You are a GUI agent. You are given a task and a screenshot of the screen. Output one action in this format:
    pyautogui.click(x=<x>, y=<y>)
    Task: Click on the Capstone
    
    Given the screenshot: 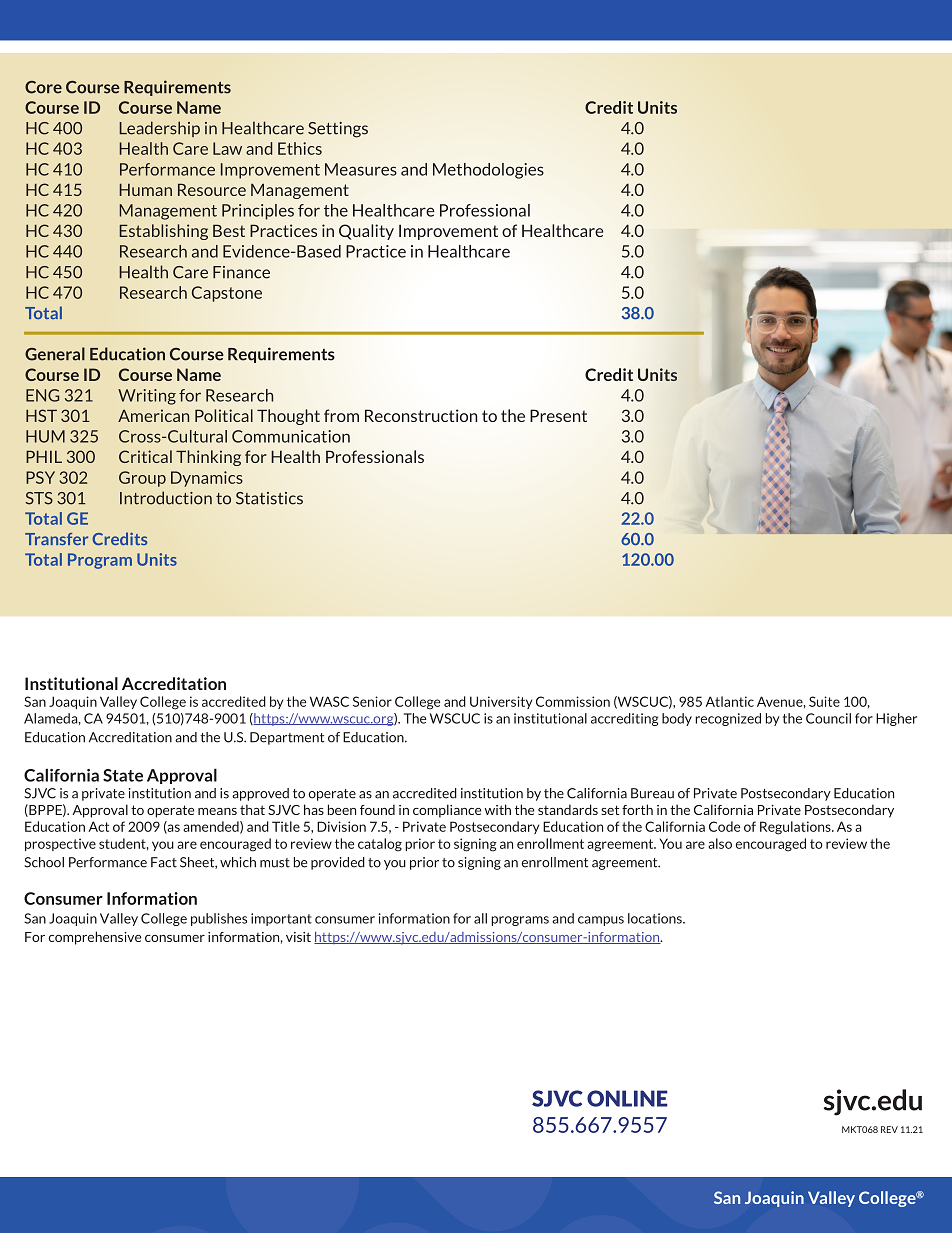 What is the action you would take?
    pyautogui.click(x=227, y=294)
